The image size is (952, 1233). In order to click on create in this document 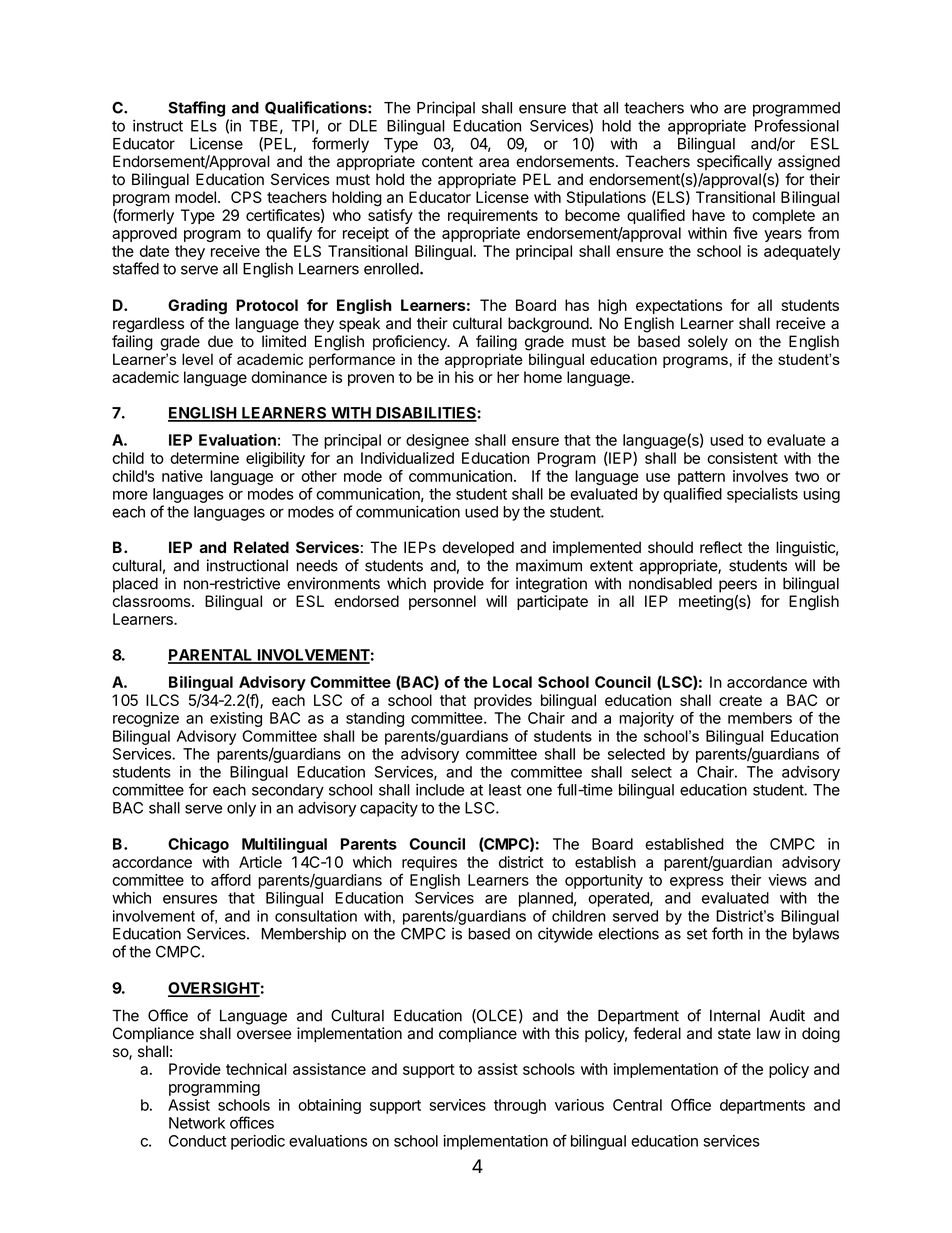, I will do `click(740, 700)`.
